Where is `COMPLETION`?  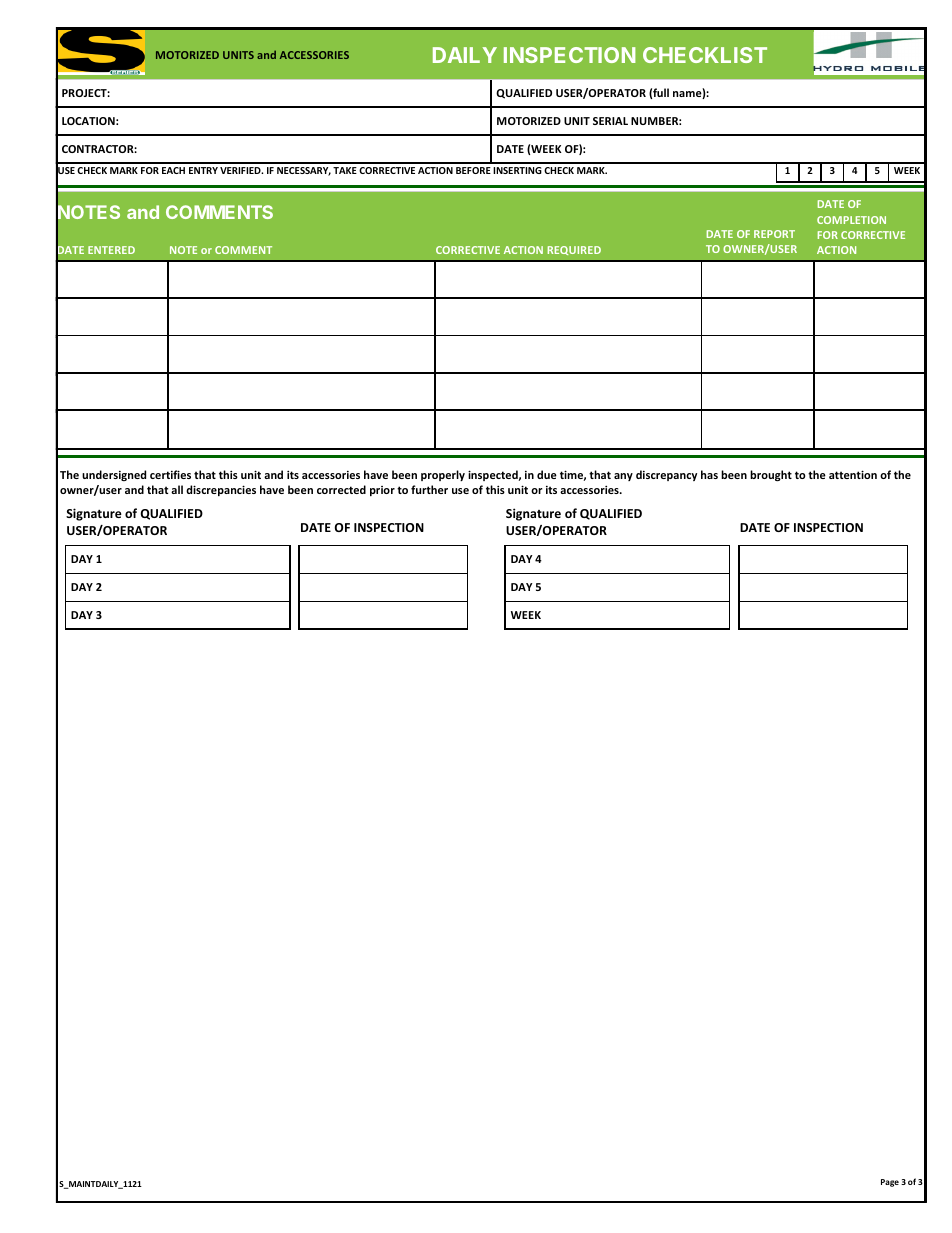 COMPLETION is located at coordinates (851, 220).
